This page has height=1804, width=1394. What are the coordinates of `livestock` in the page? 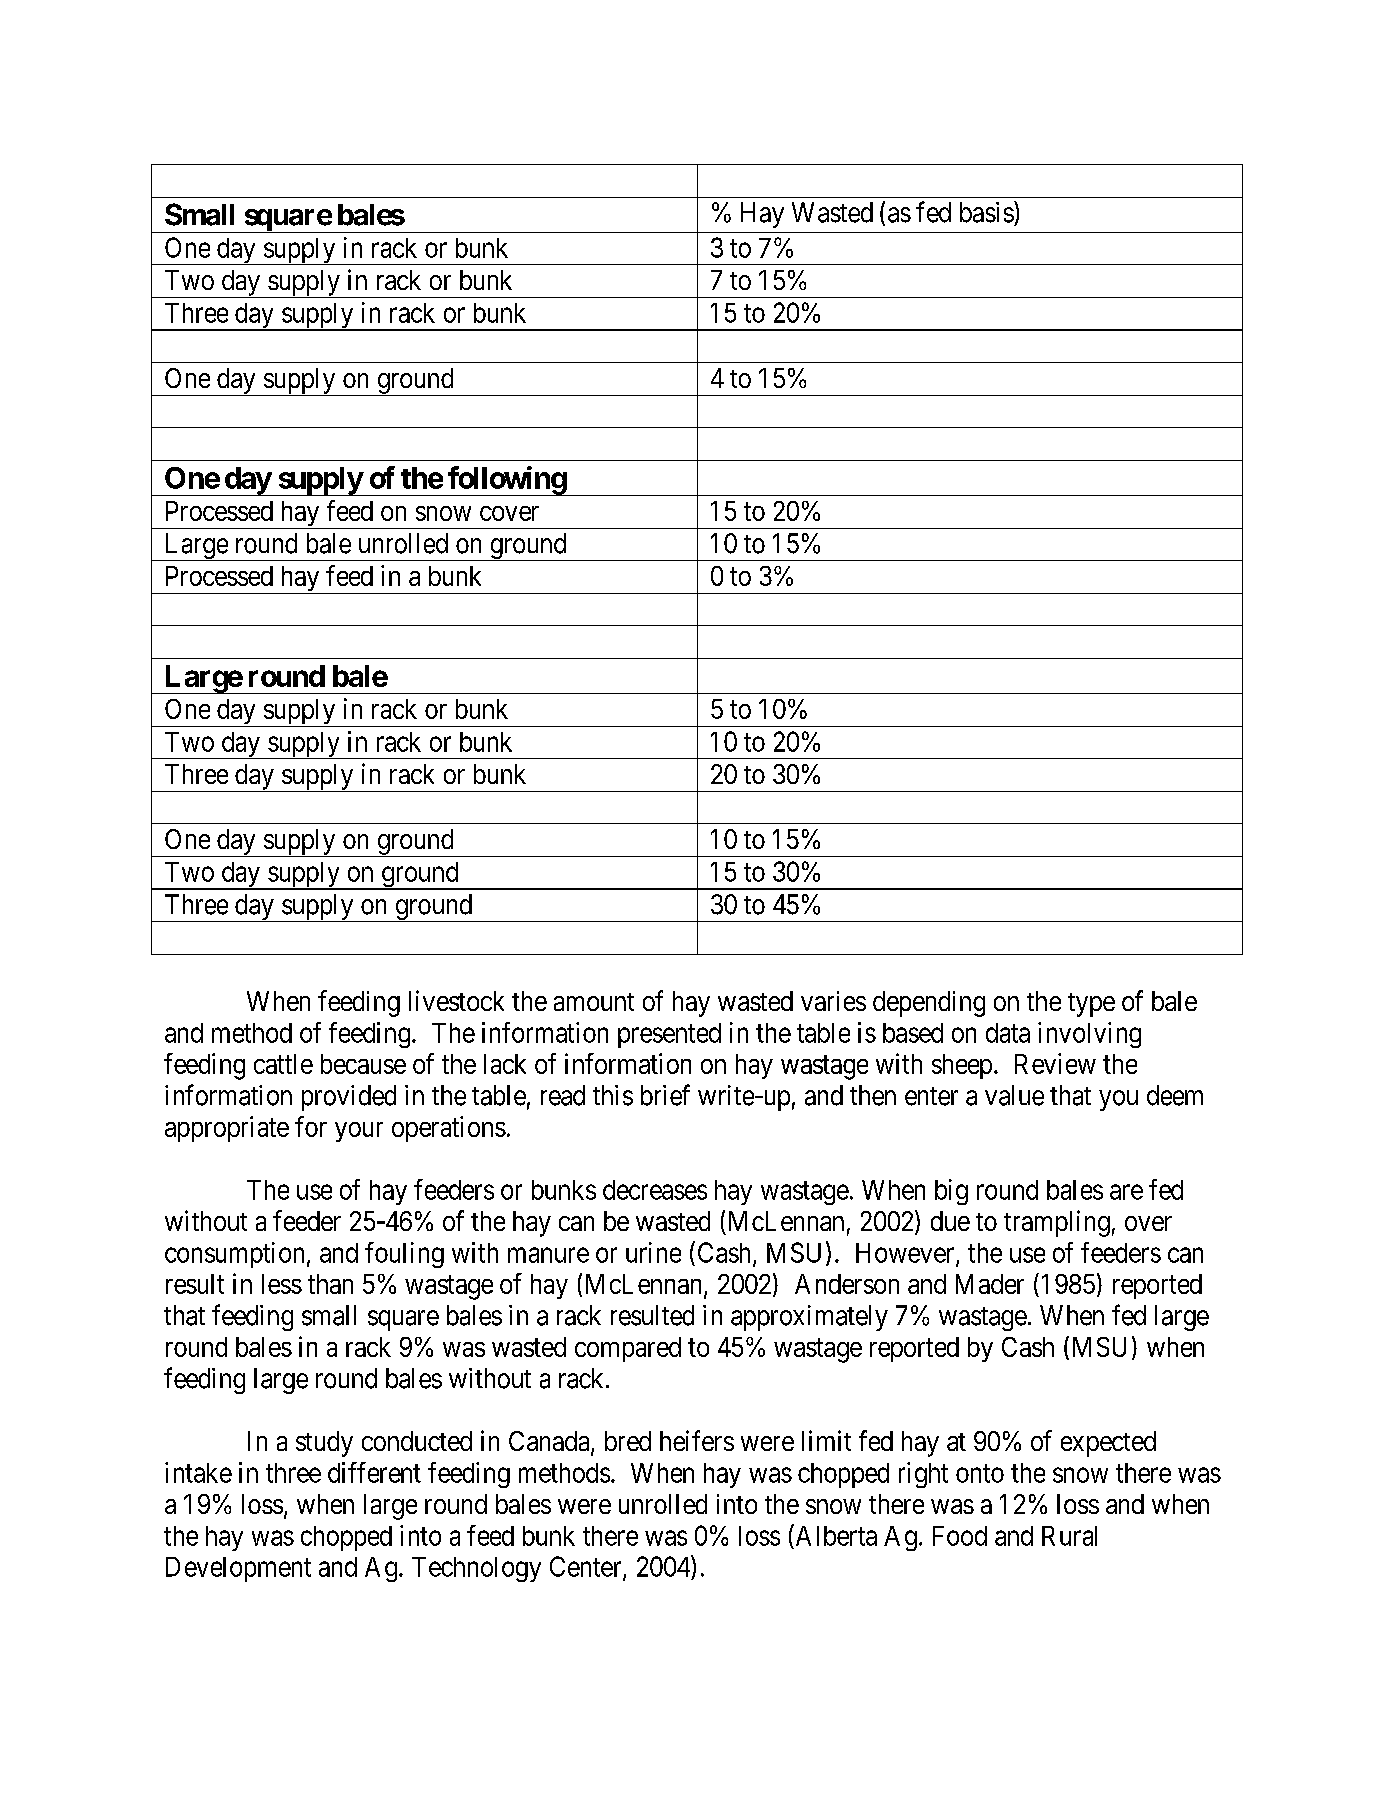 It's located at (456, 1000).
